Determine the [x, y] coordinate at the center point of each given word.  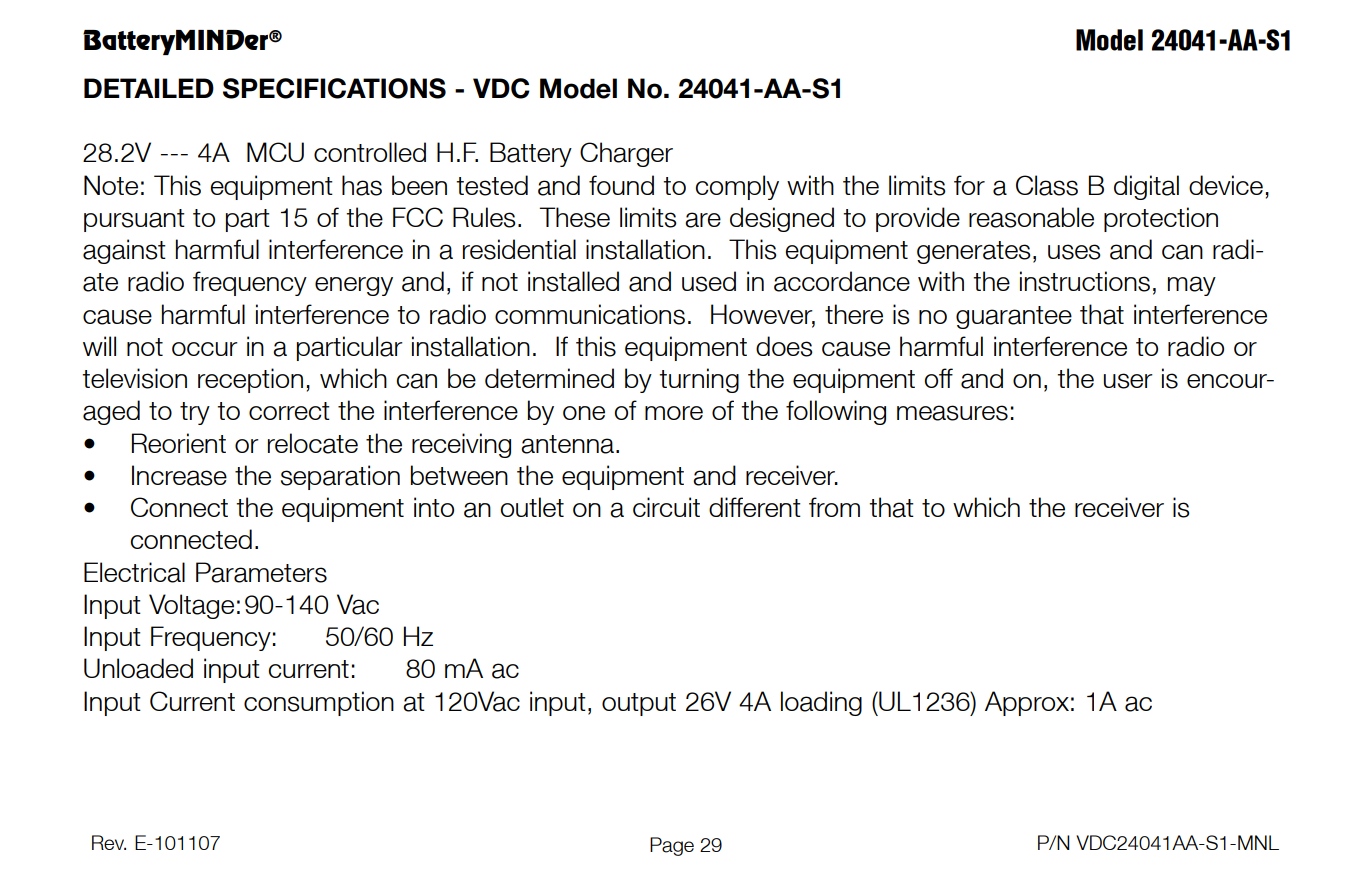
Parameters [261, 572]
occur [205, 349]
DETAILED [149, 88]
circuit [666, 507]
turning [699, 380]
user [1128, 381]
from [834, 507]
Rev [109, 842]
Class [1047, 185]
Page [672, 846]
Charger [626, 154]
